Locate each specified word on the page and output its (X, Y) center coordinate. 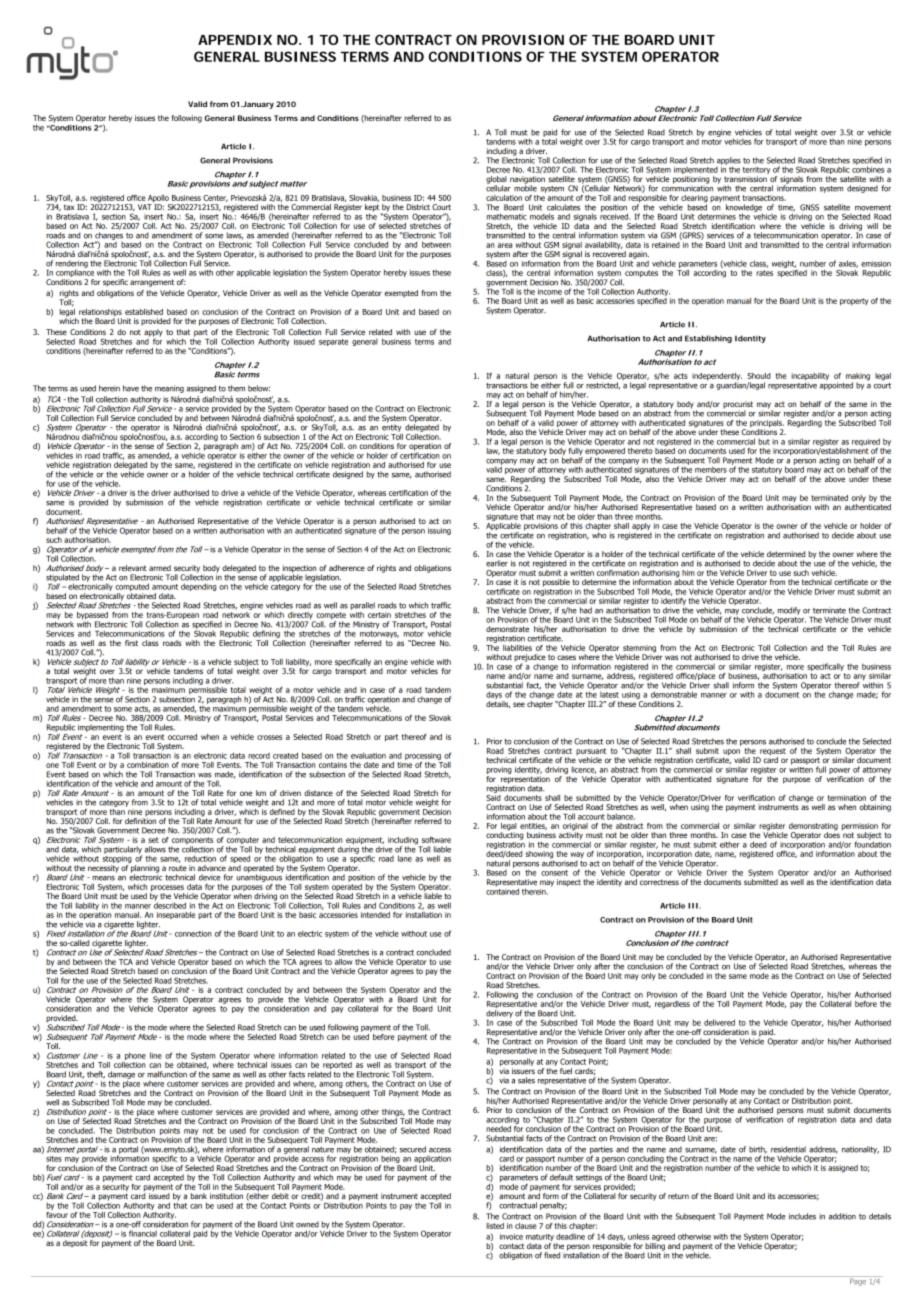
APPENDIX (235, 40)
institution (226, 1196)
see (519, 704)
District (418, 207)
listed (495, 1226)
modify (788, 612)
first (131, 643)
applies (729, 162)
